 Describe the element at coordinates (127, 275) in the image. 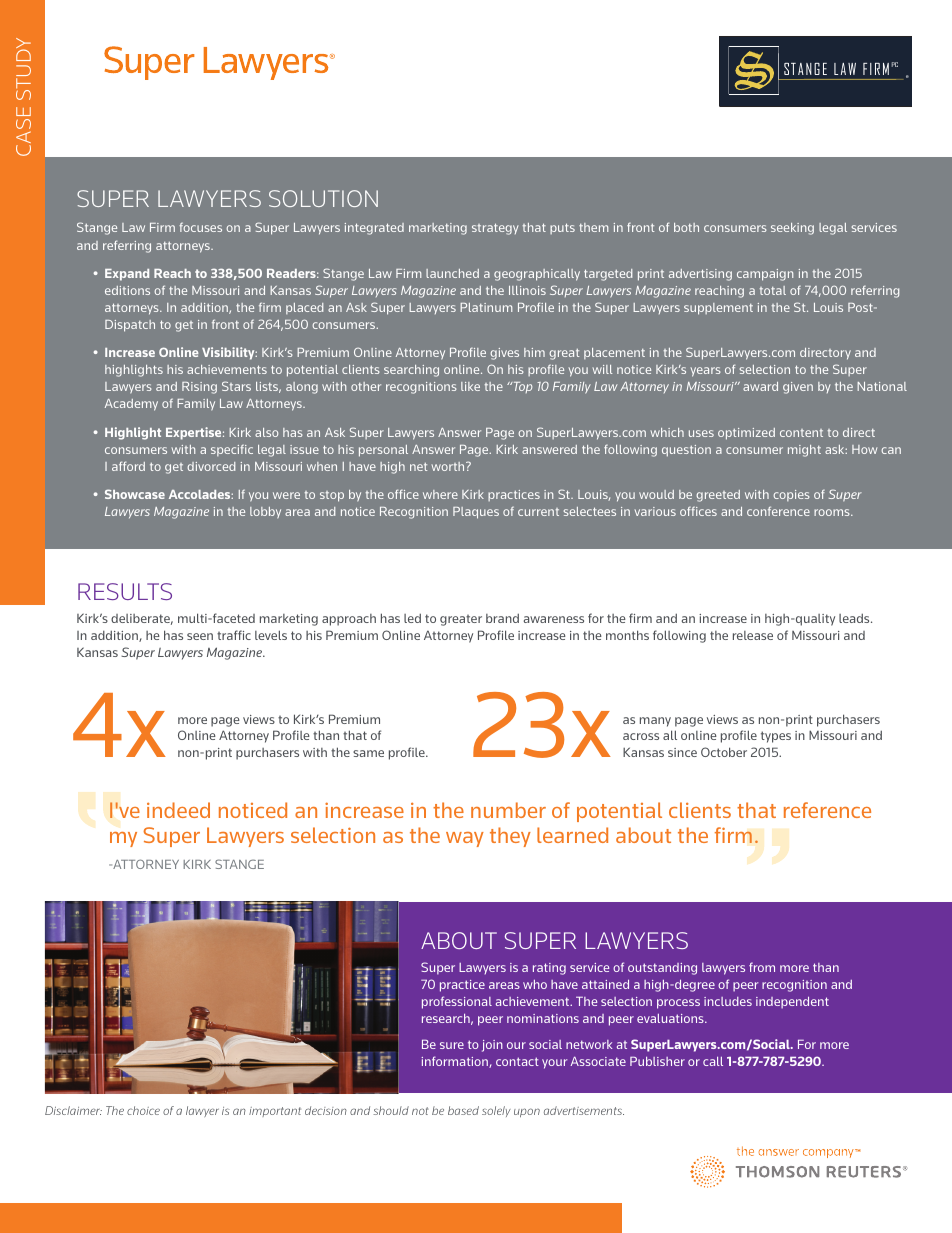

I see `Expand` at that location.
